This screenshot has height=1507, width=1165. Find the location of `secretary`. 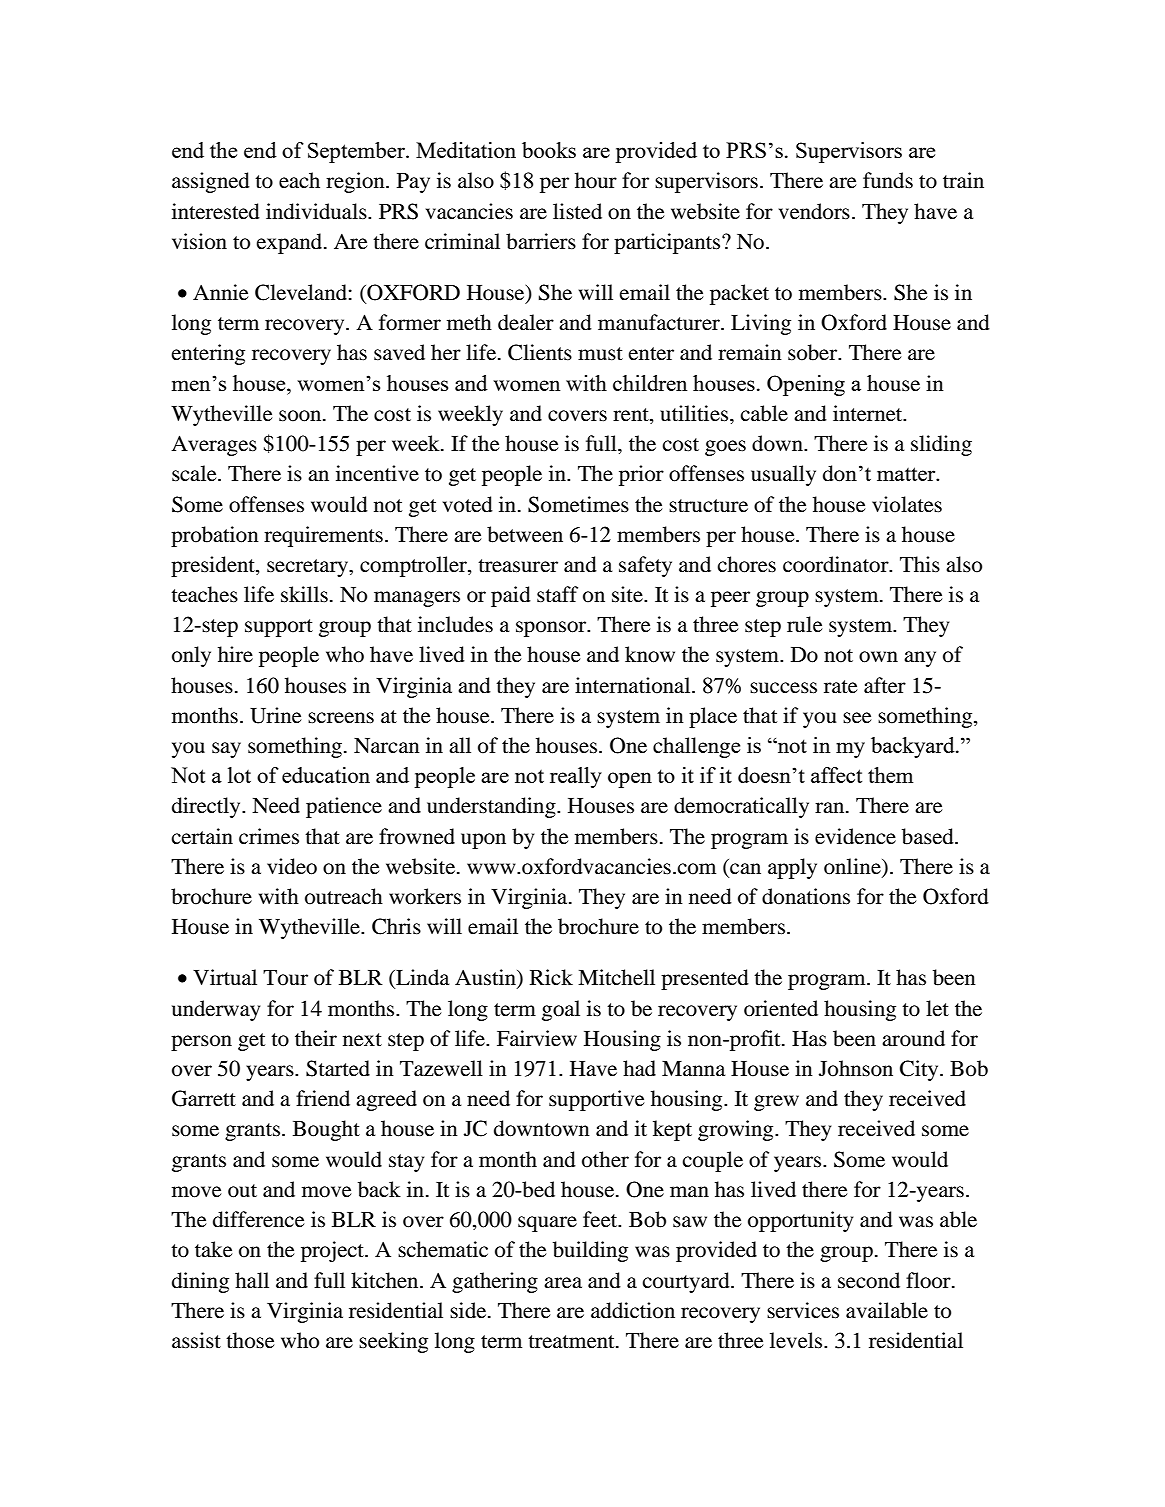

secretary is located at coordinates (309, 568).
